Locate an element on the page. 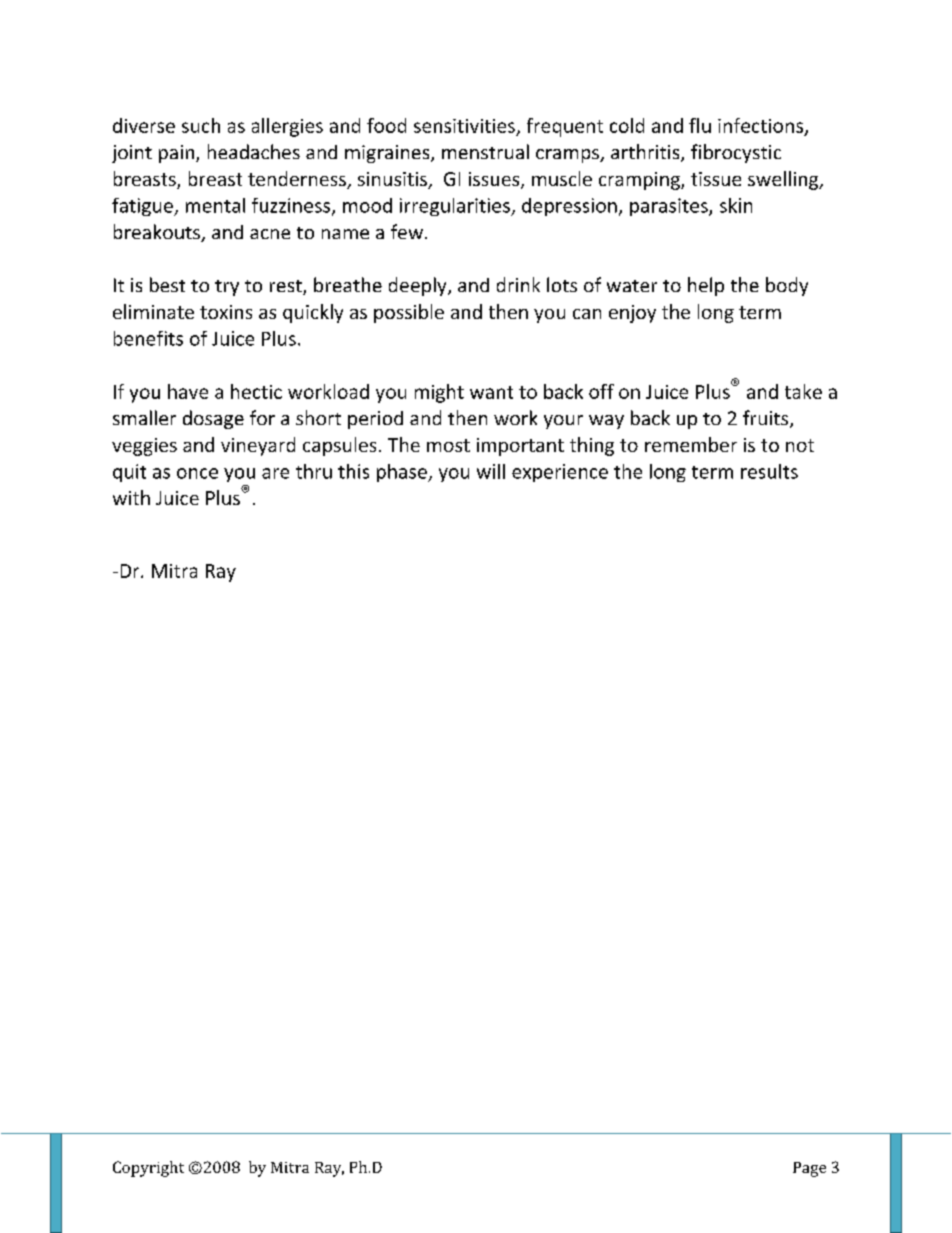 The image size is (952, 1233). pain is located at coordinates (176, 154).
